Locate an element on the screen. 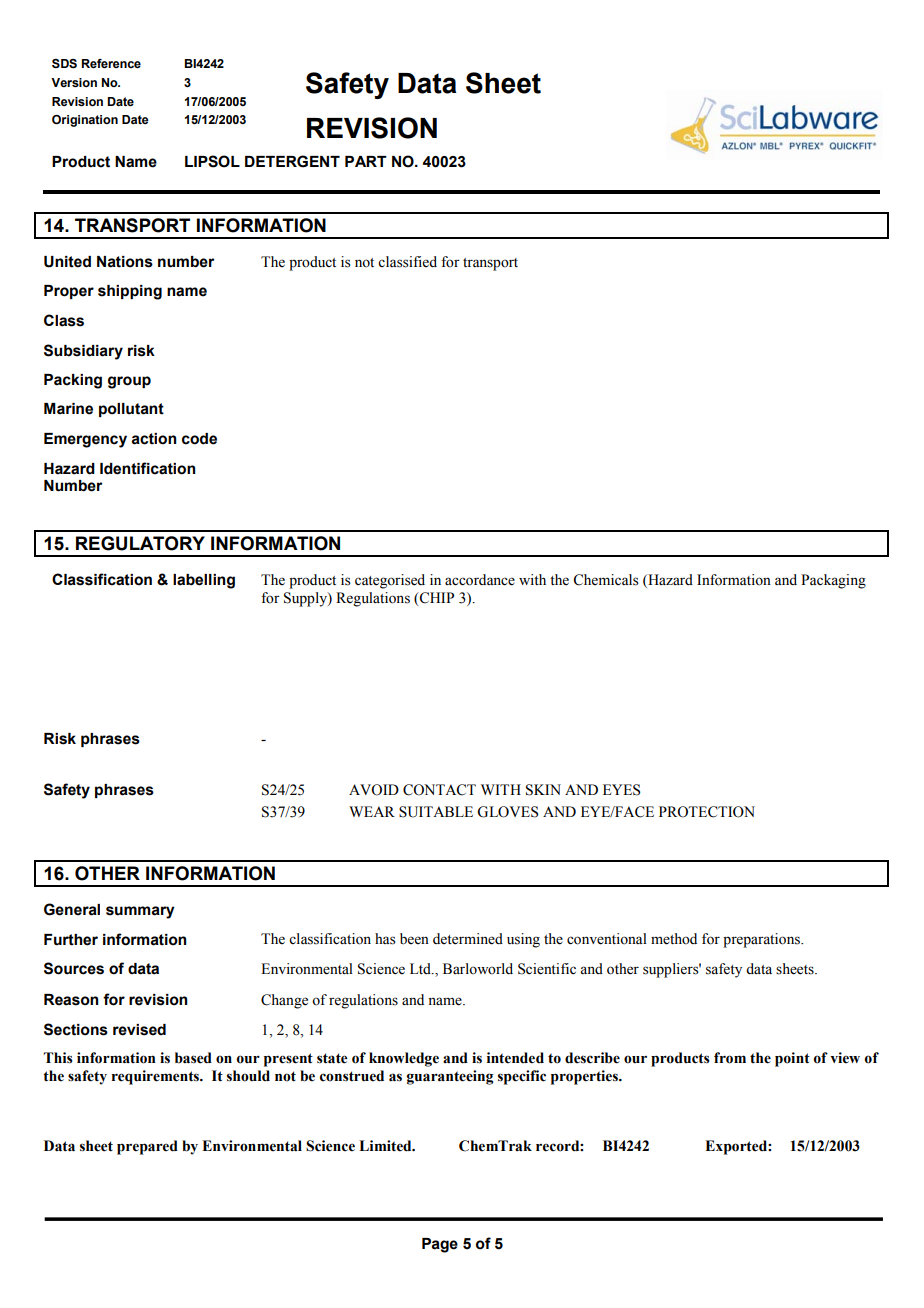  DETERGENT is located at coordinates (292, 161).
